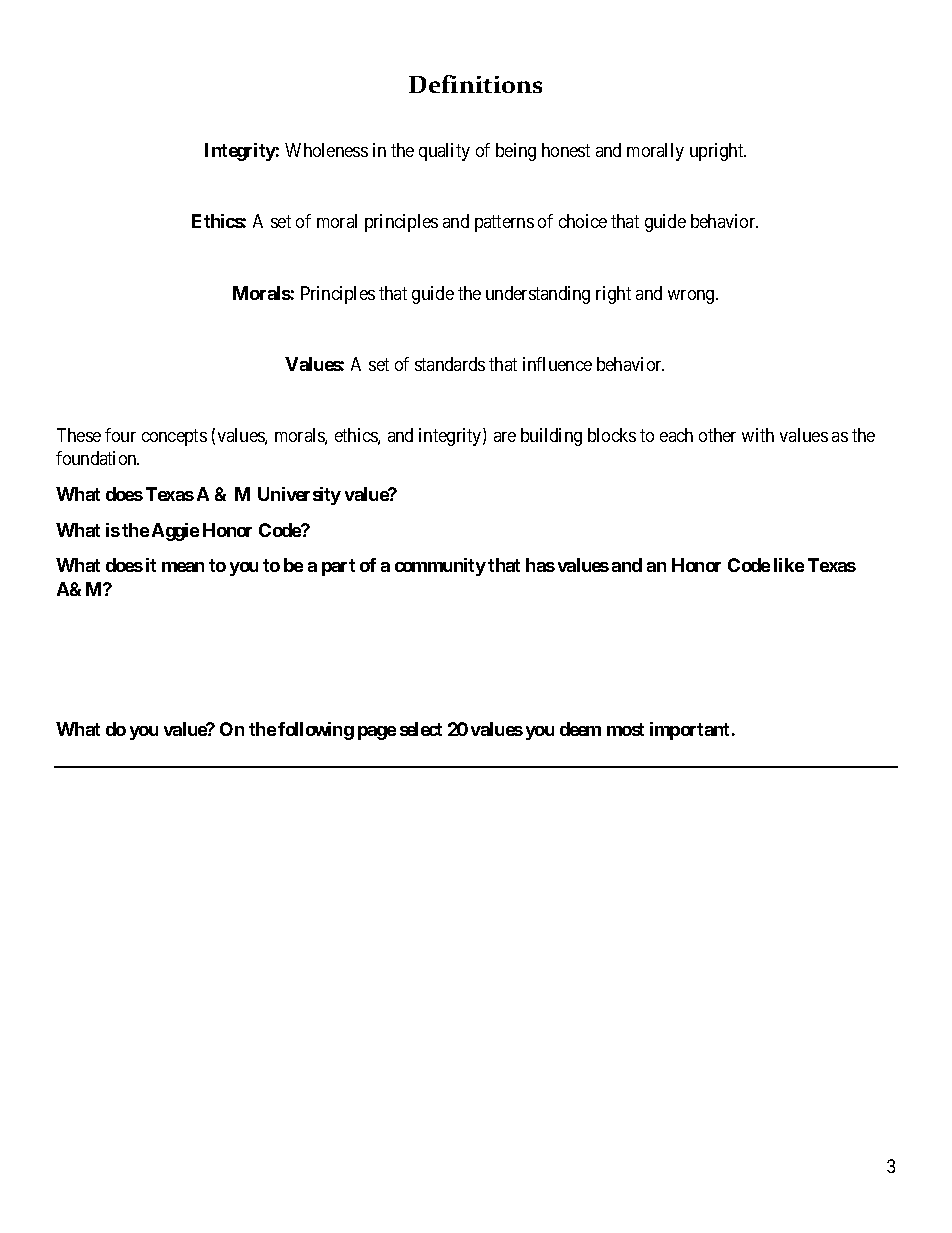 The image size is (952, 1233). What do you see at coordinates (440, 567) in the screenshot?
I see `community` at bounding box center [440, 567].
